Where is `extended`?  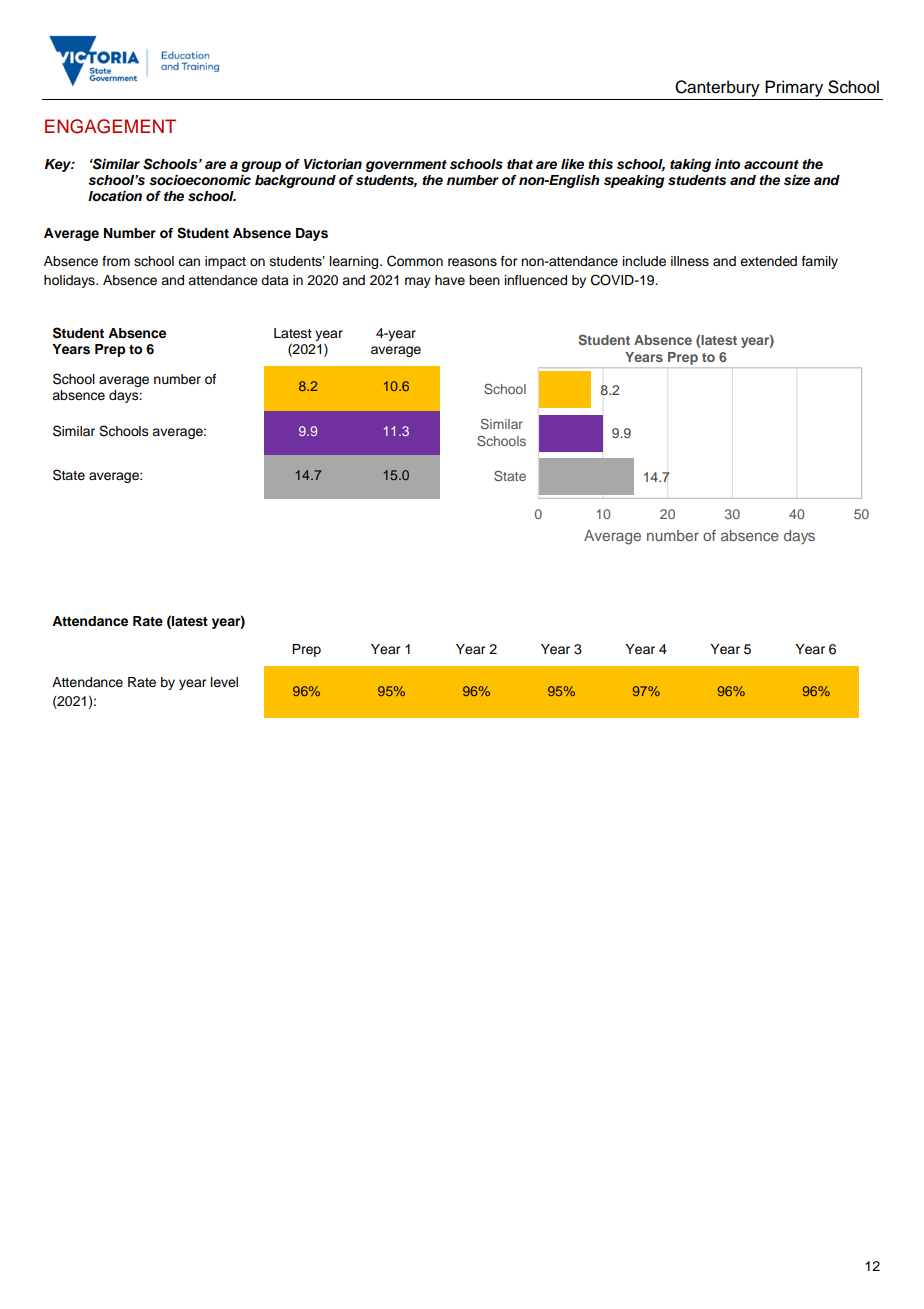
extended is located at coordinates (768, 261).
